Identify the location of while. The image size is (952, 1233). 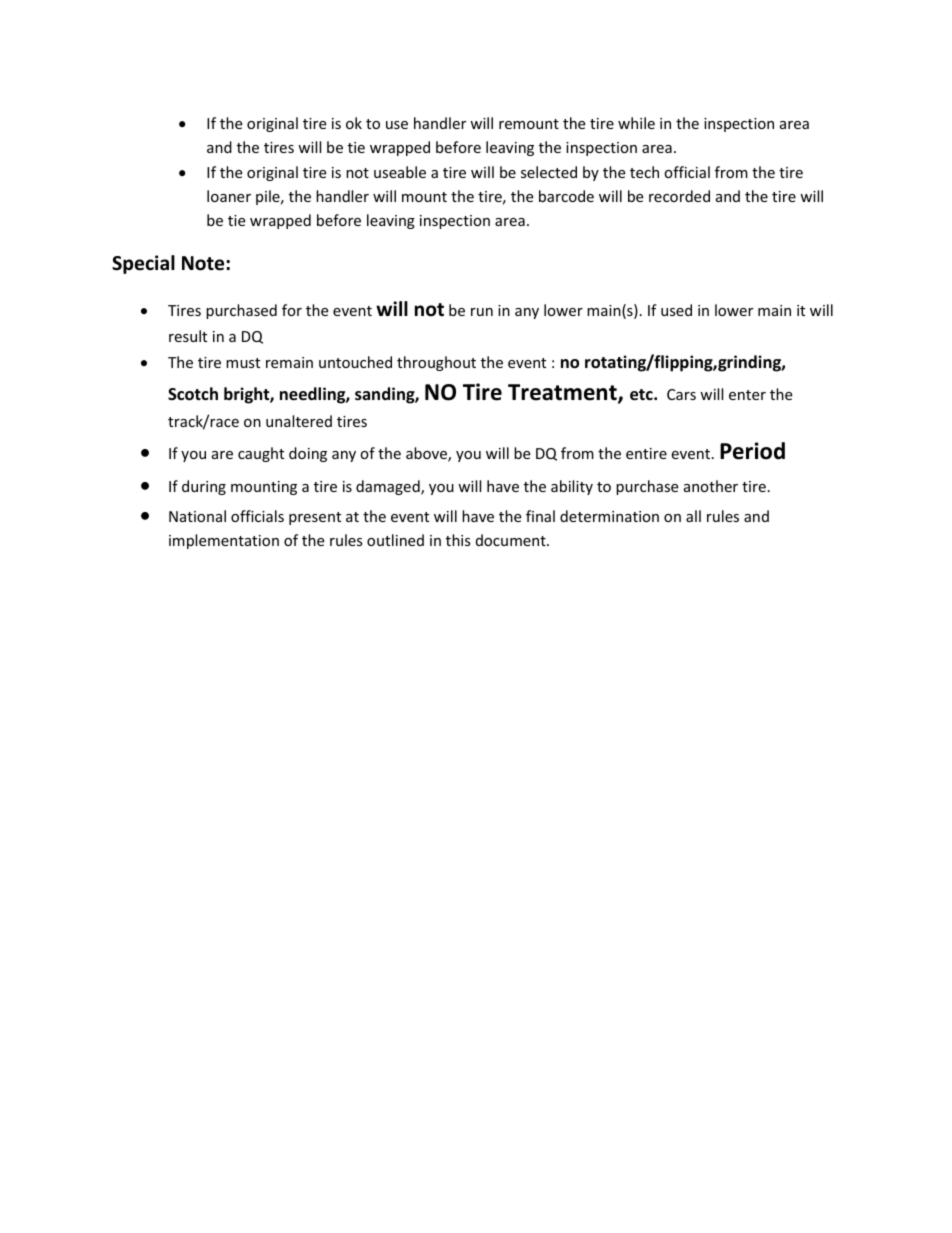
(636, 123).
